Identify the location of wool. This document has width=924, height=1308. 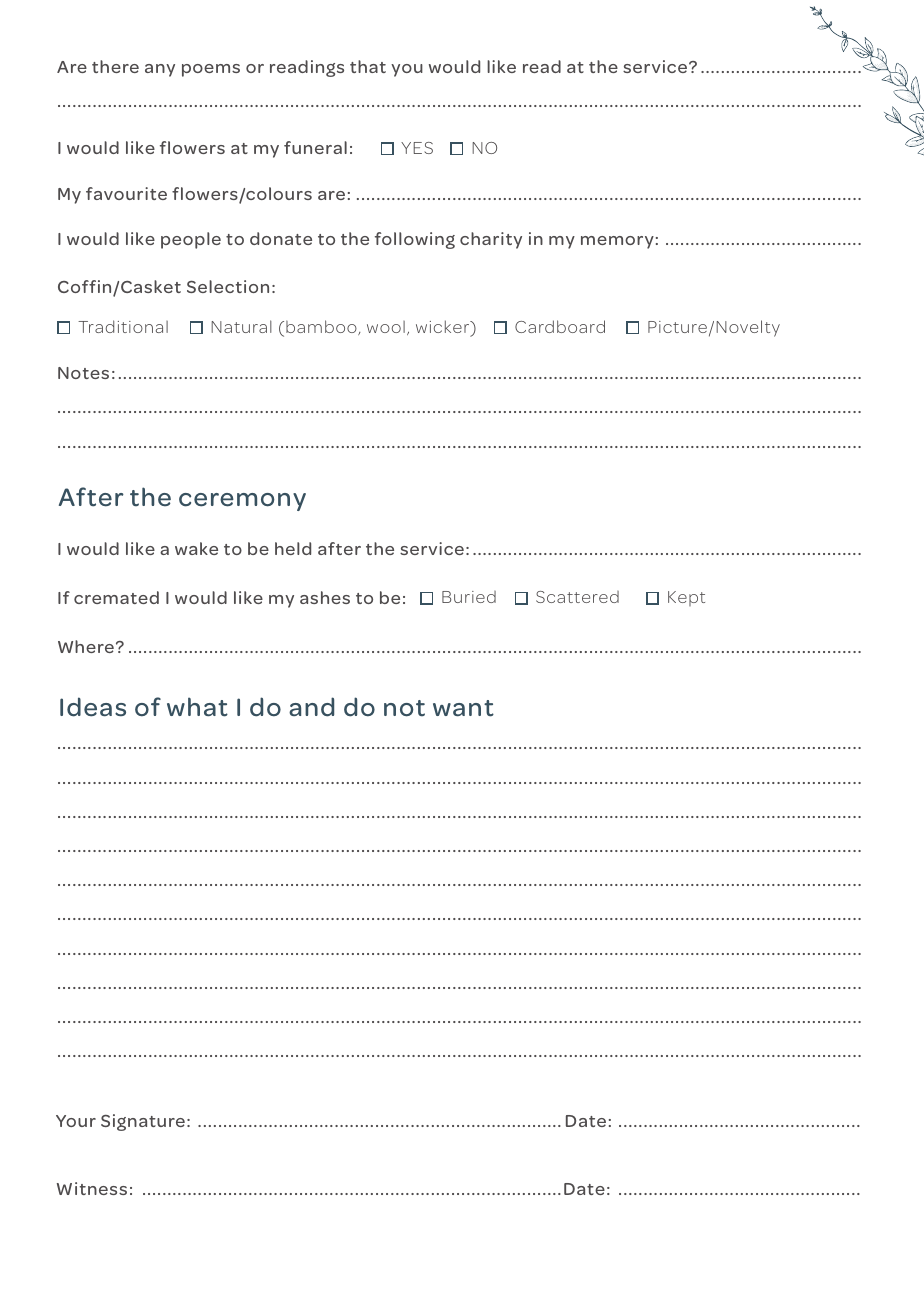
(386, 327).
